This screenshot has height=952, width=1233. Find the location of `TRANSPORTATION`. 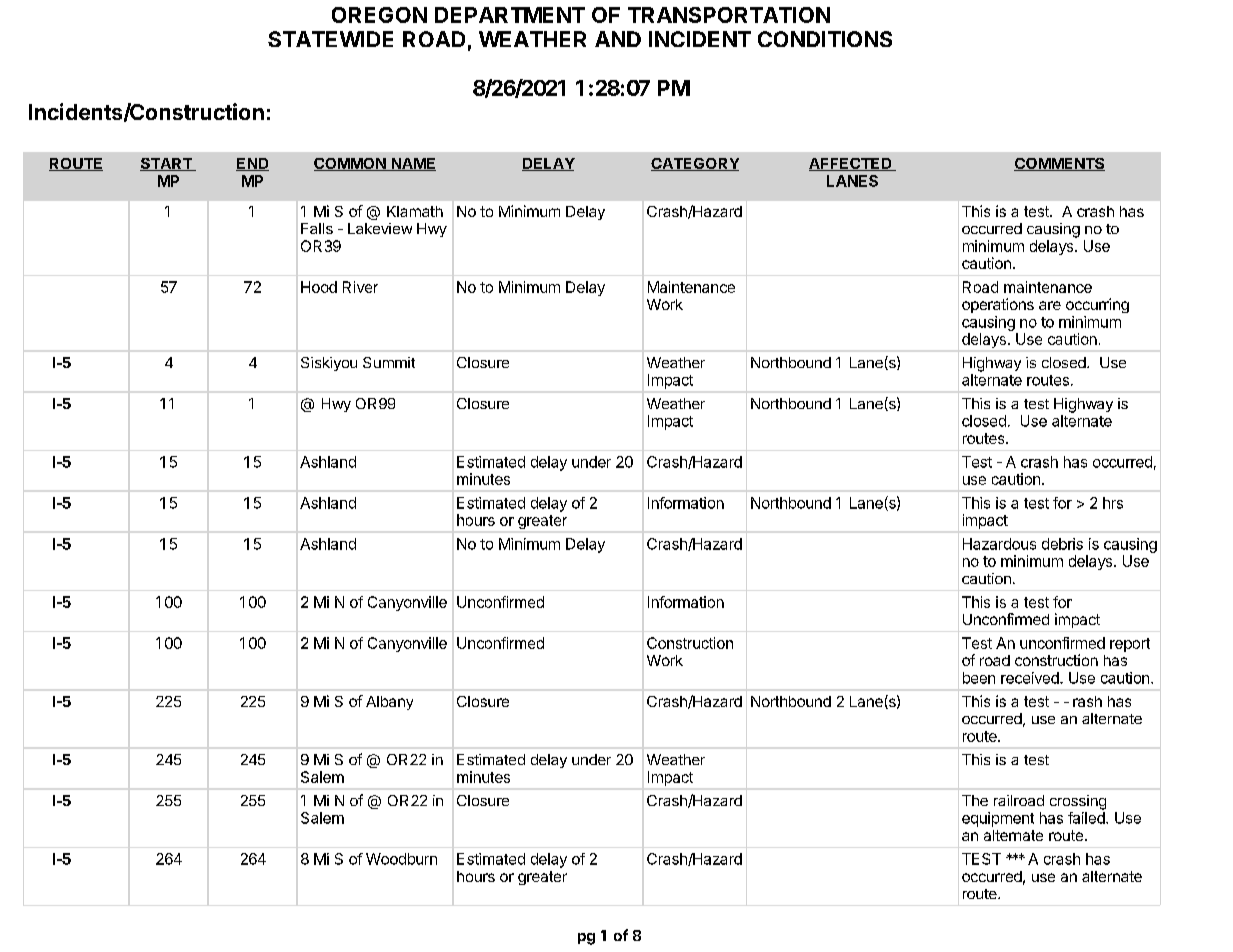

TRANSPORTATION is located at coordinates (729, 15).
